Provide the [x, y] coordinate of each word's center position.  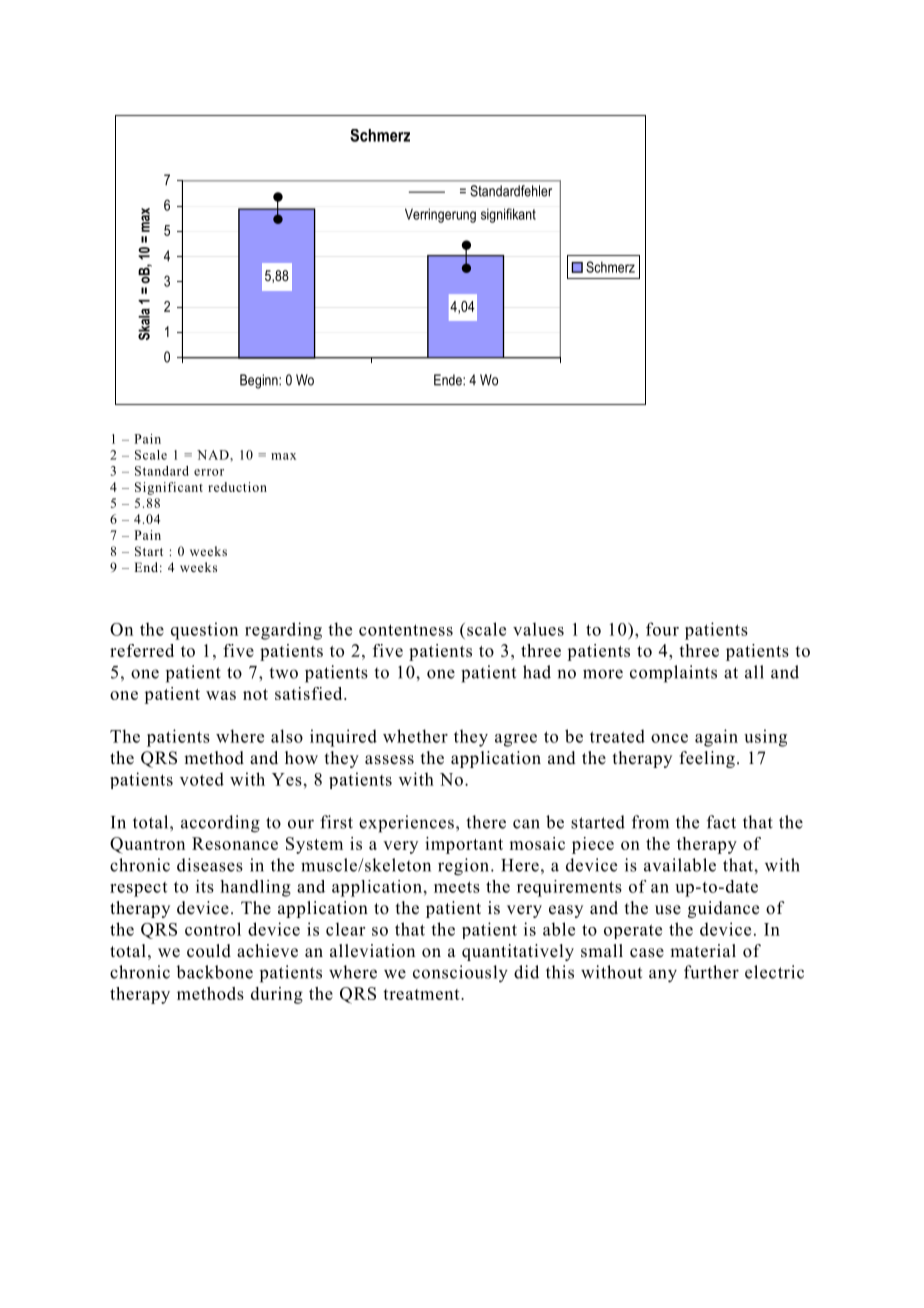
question [204, 631]
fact [721, 822]
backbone [214, 972]
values [538, 629]
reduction [237, 487]
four [662, 629]
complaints [673, 674]
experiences [406, 824]
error [209, 472]
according [220, 824]
